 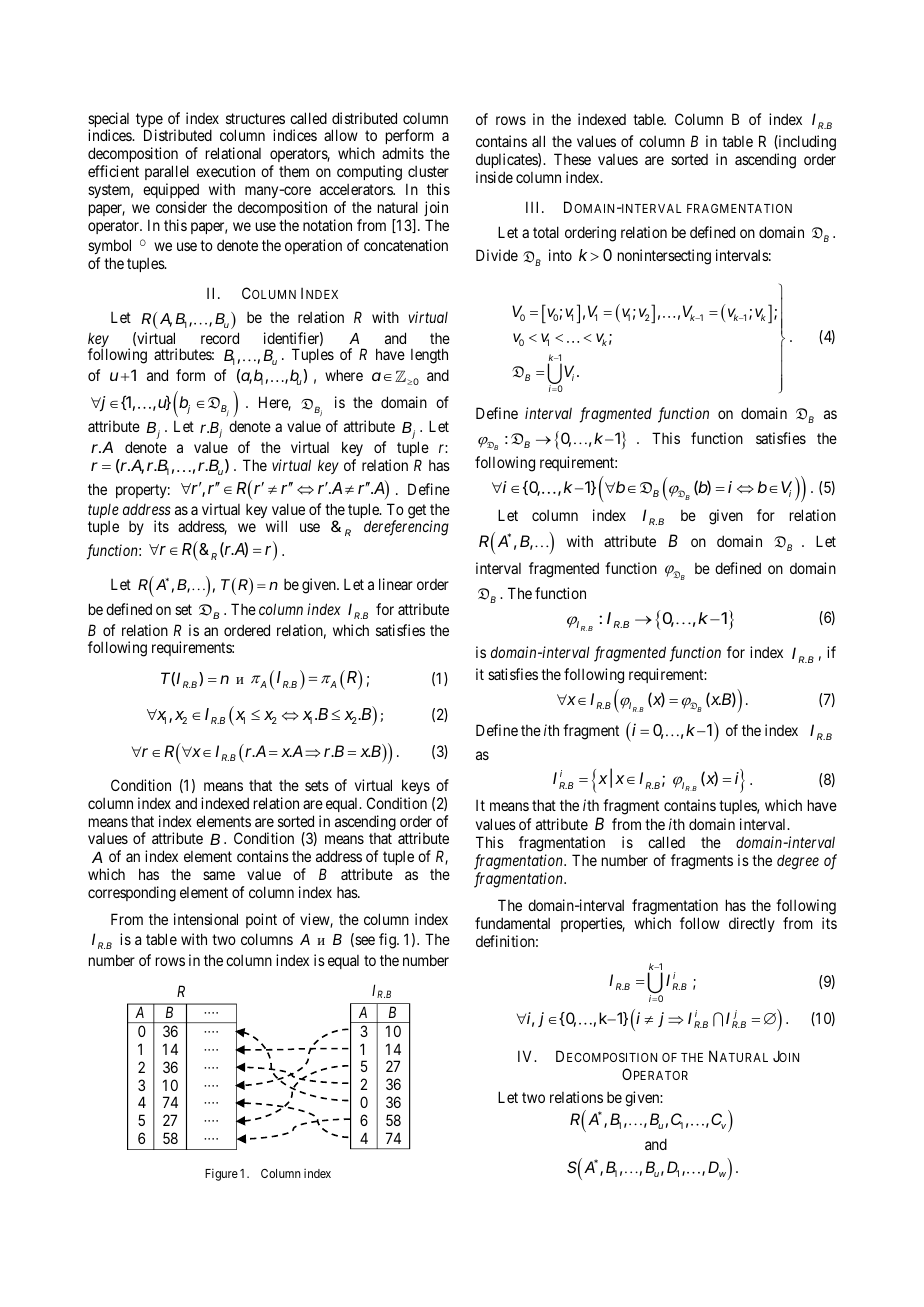 I want to click on Figure, so click(x=221, y=1175).
